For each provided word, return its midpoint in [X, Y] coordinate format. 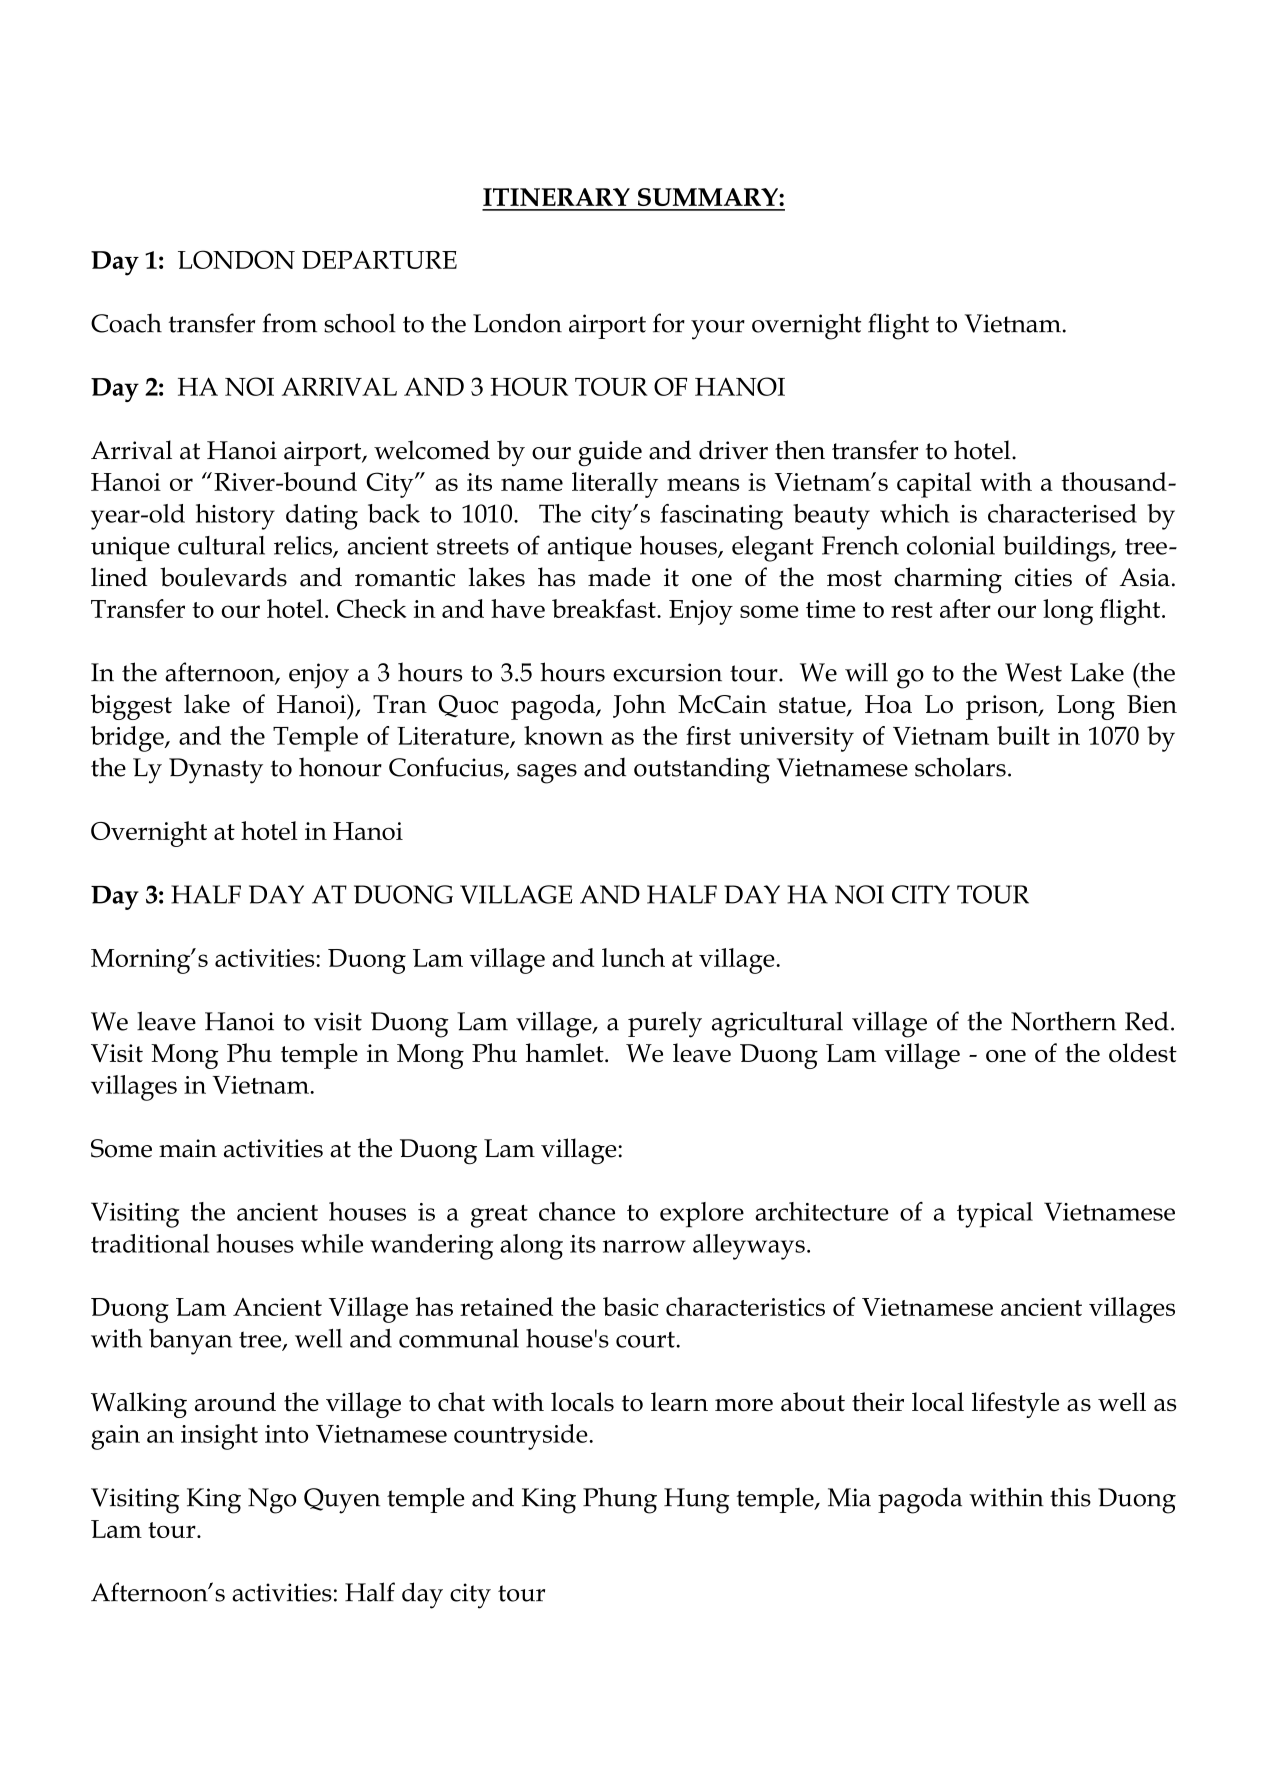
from [289, 323]
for [669, 323]
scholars [960, 767]
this [1070, 1497]
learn [679, 1402]
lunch [633, 957]
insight [219, 1437]
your [718, 330]
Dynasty [216, 771]
